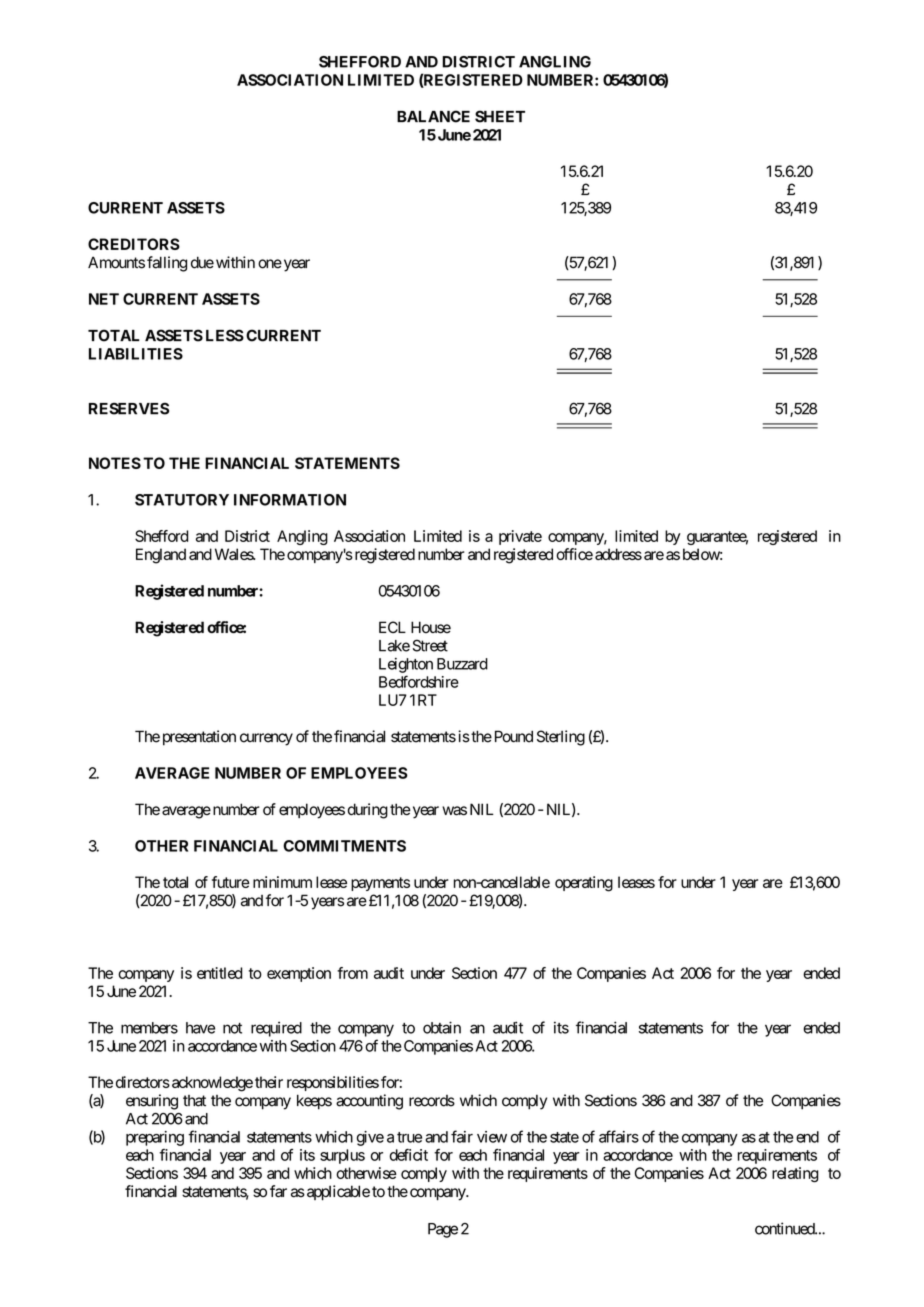 Image resolution: width=924 pixels, height=1307 pixels. Describe the element at coordinates (462, 664) in the screenshot. I see `Buzzard` at that location.
